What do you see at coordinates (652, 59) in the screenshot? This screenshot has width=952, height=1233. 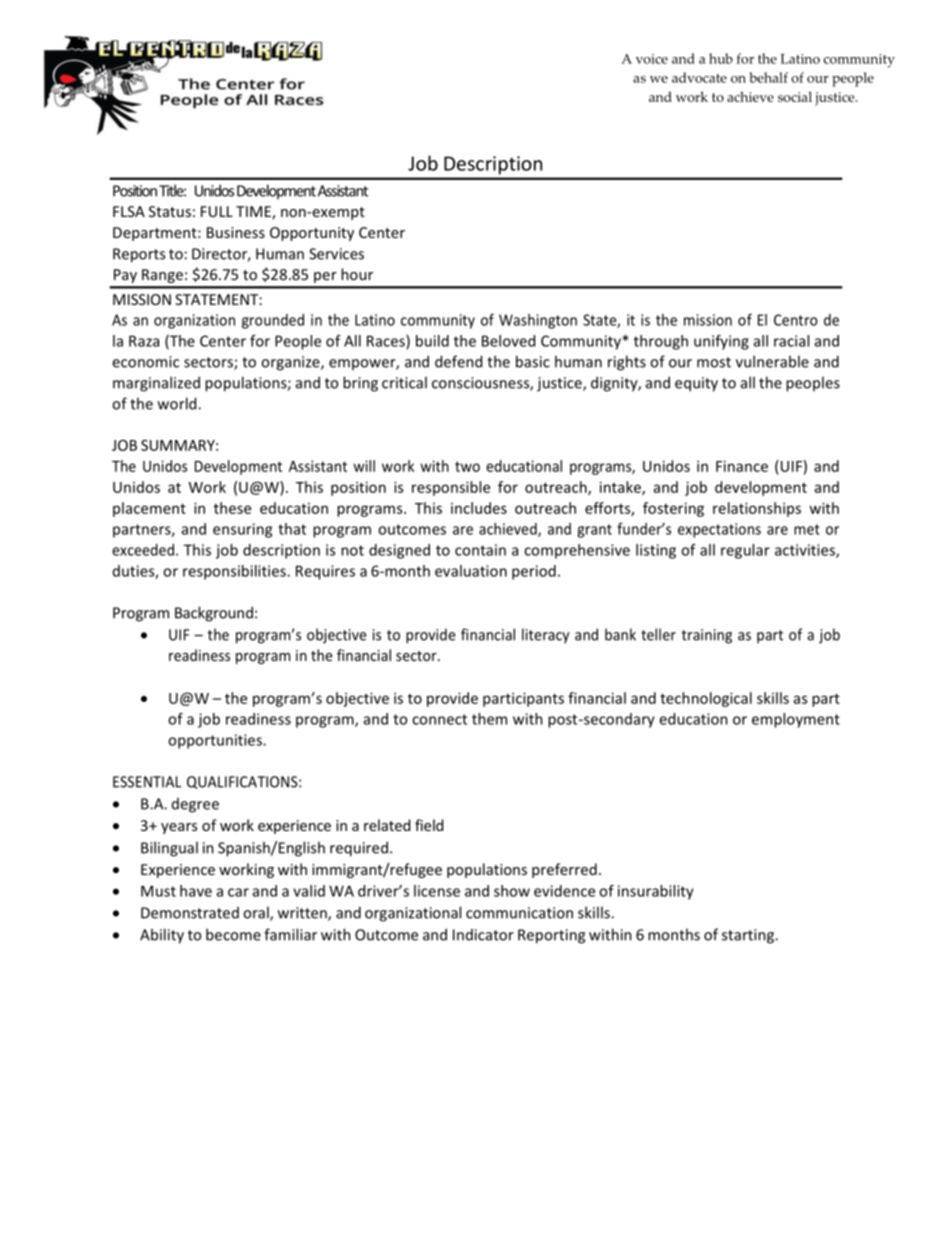 I see `voice` at bounding box center [652, 59].
